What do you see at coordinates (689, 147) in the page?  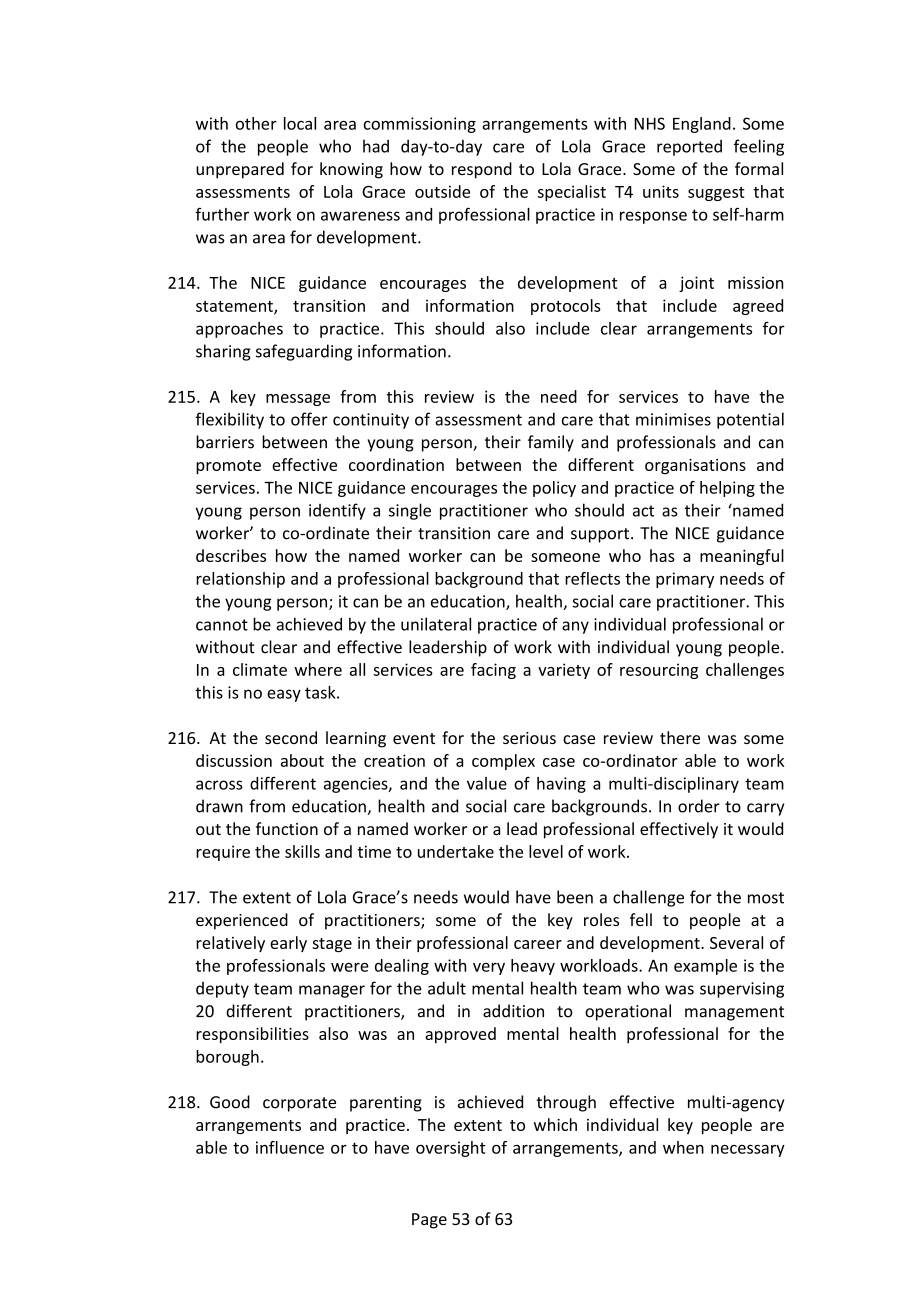 I see `reported` at bounding box center [689, 147].
